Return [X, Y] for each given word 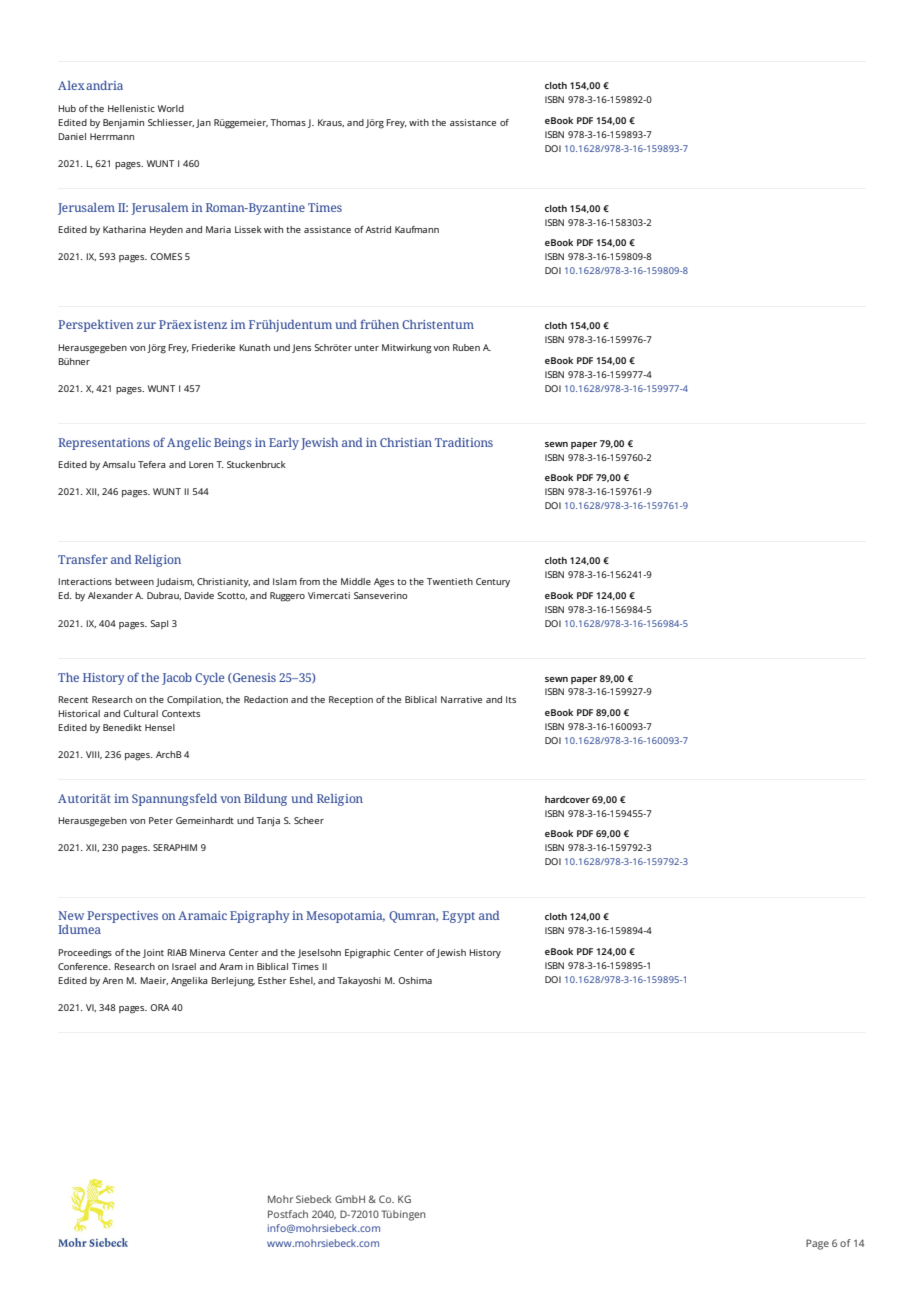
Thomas [288, 122]
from [309, 581]
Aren [112, 980]
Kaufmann [417, 229]
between [134, 581]
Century [493, 582]
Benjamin [123, 123]
